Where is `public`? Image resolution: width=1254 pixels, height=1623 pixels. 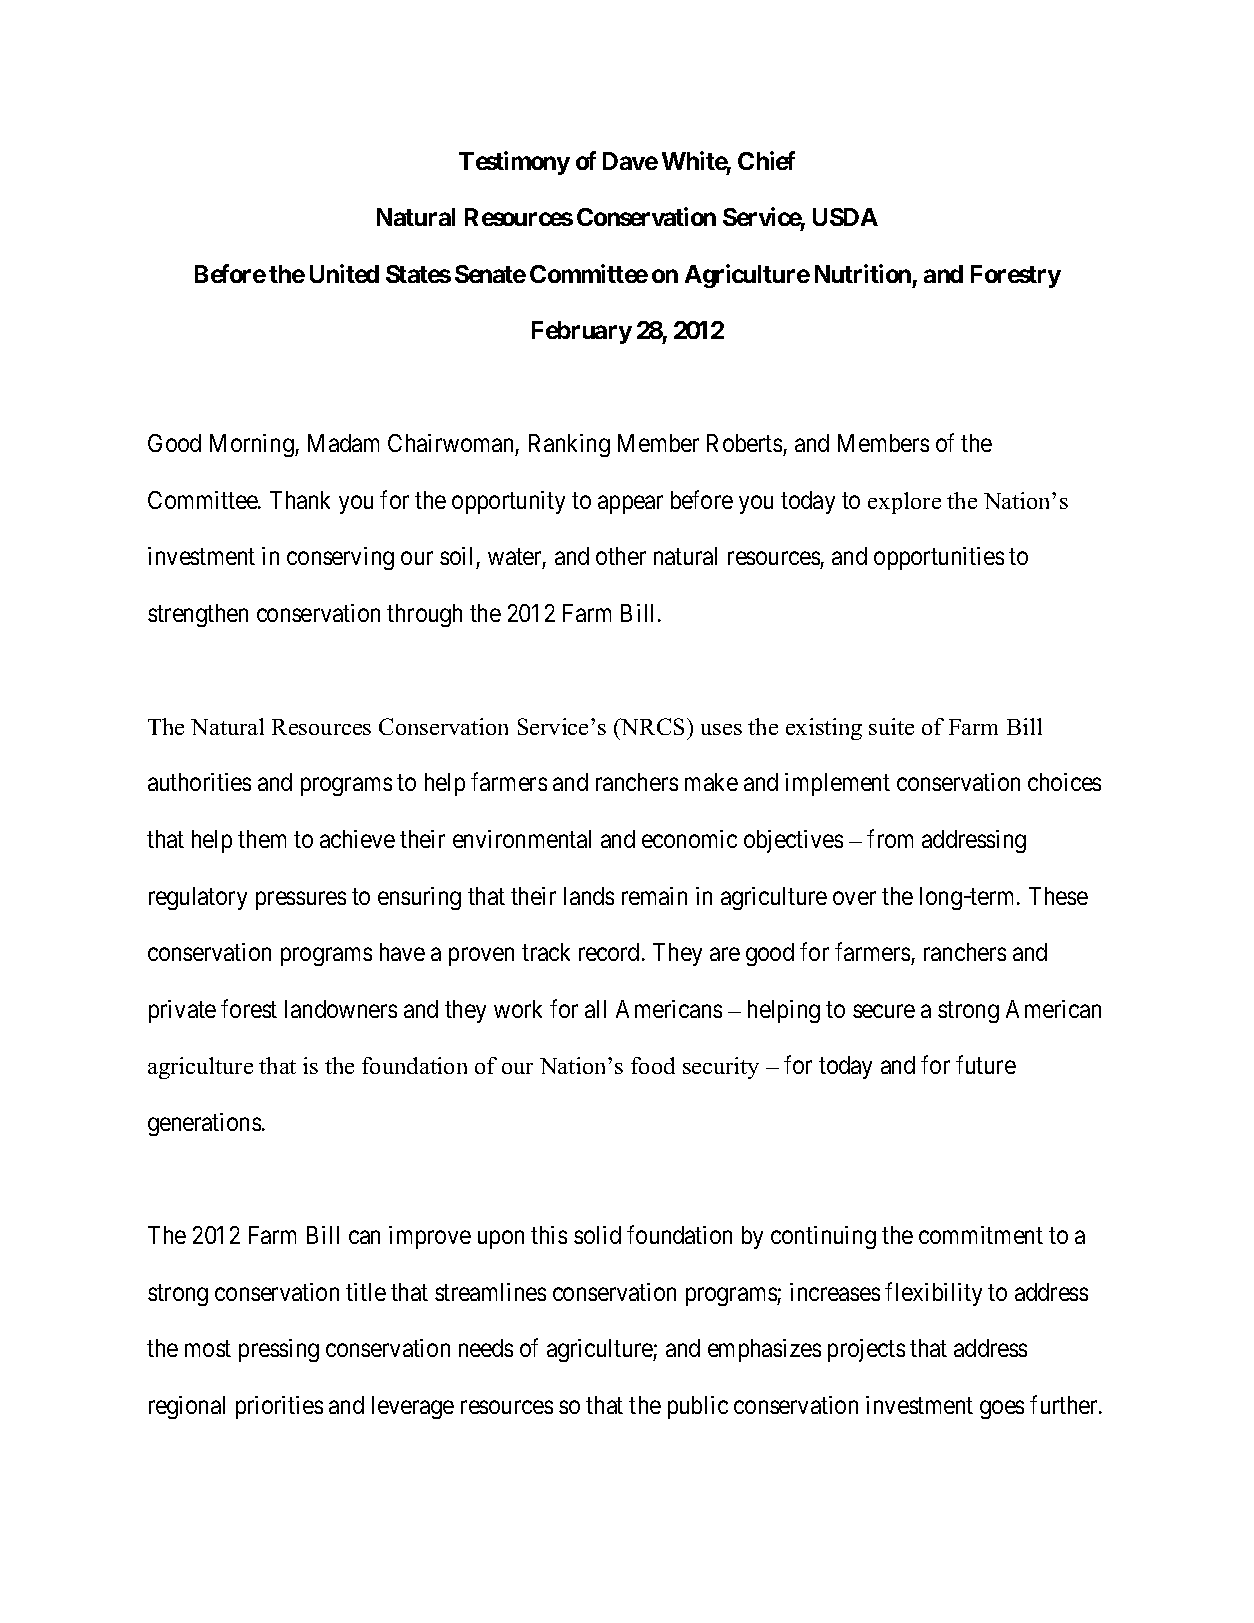
public is located at coordinates (698, 1407).
